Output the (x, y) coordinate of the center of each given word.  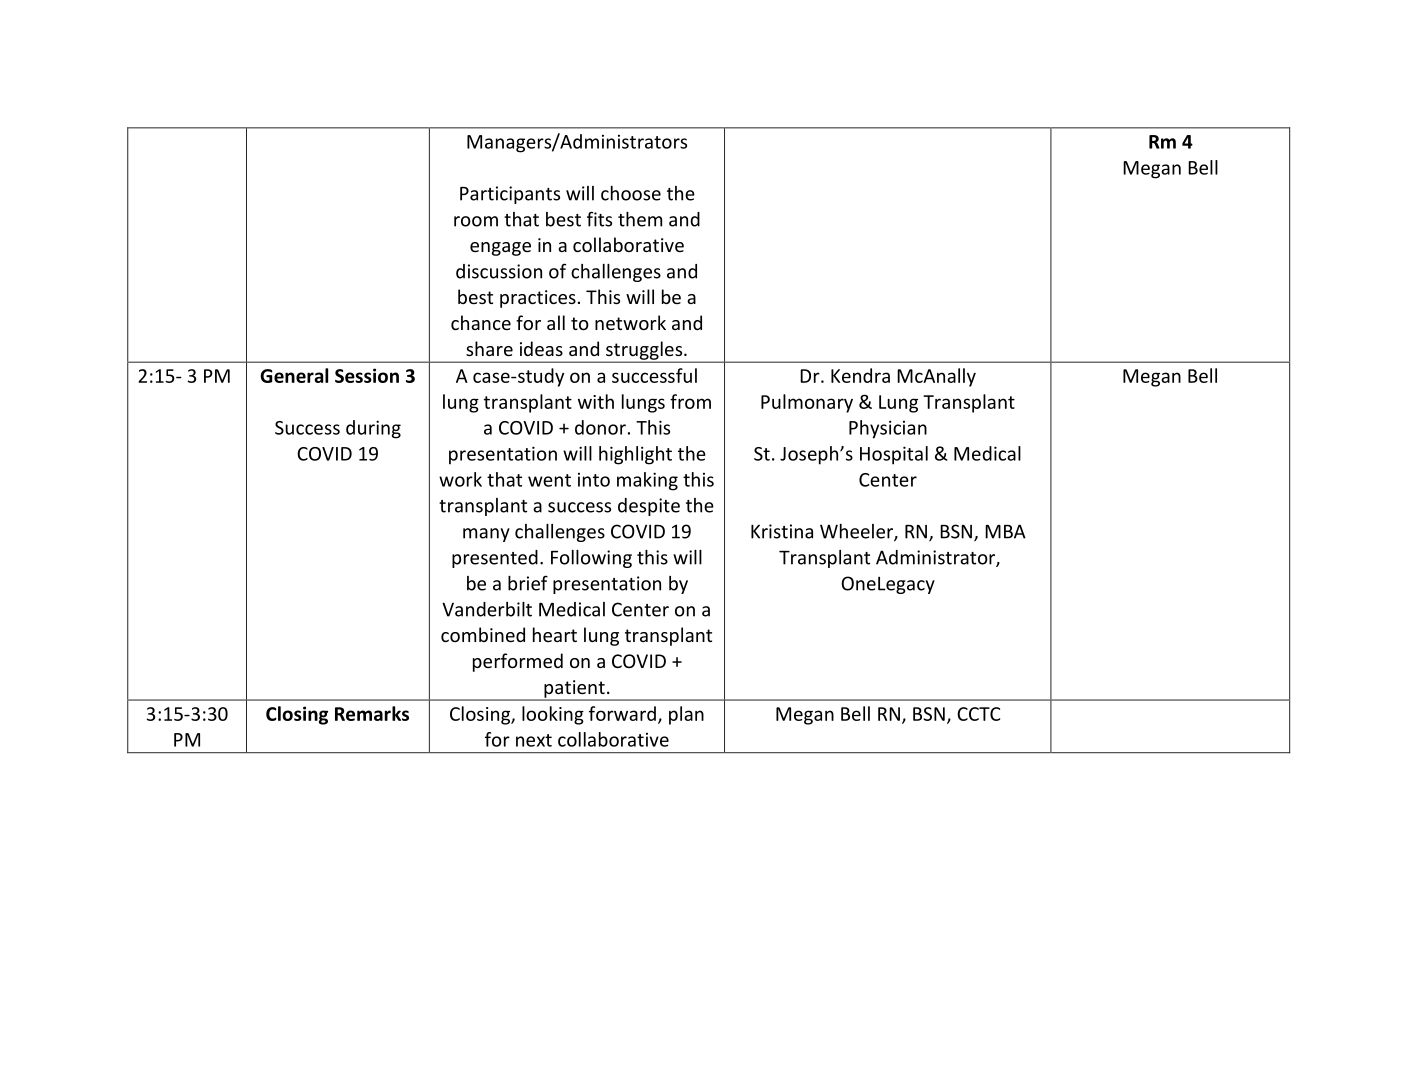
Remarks (372, 713)
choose (631, 193)
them (640, 219)
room (476, 221)
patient (574, 690)
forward (622, 713)
